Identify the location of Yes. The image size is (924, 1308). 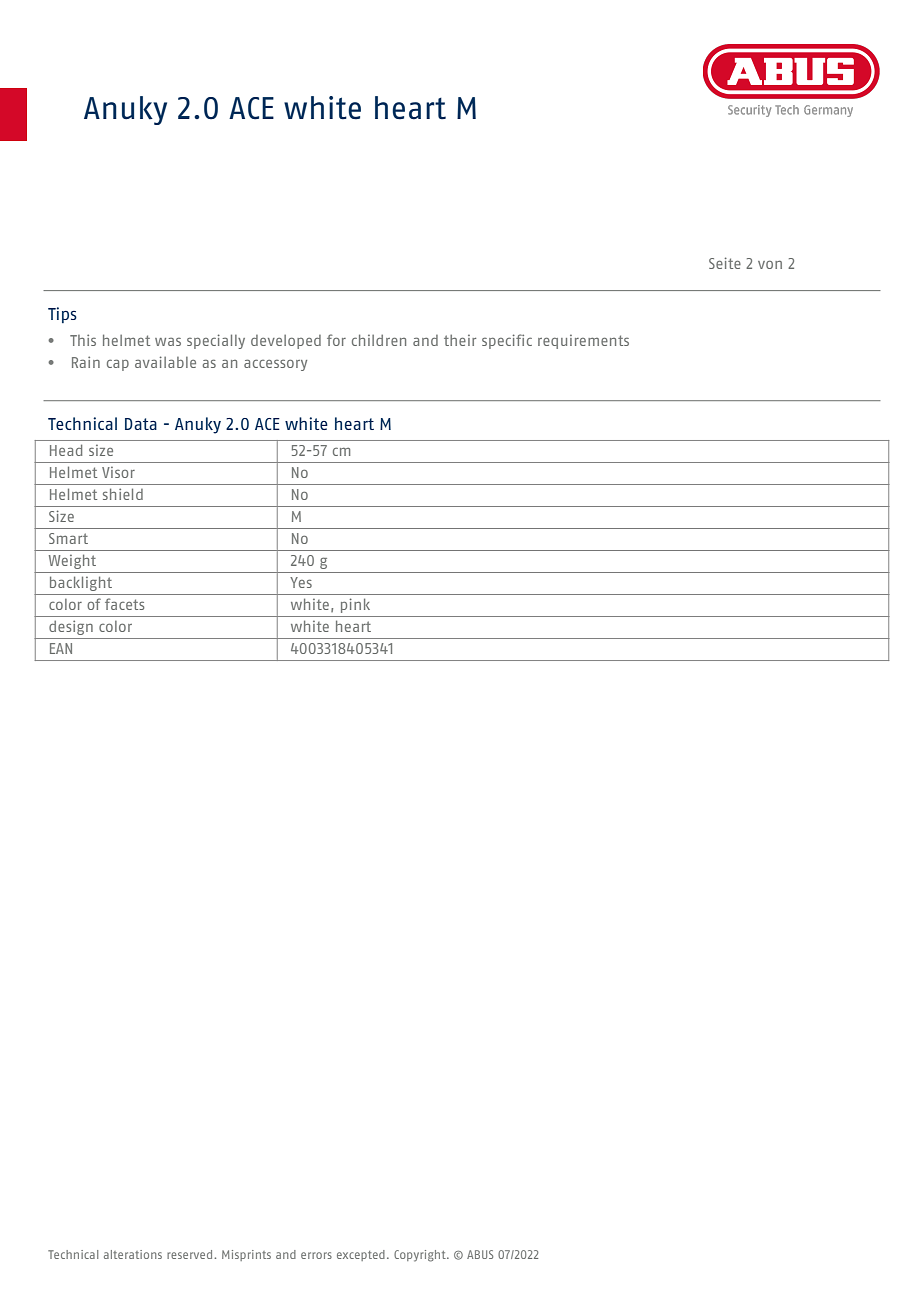
(301, 582).
